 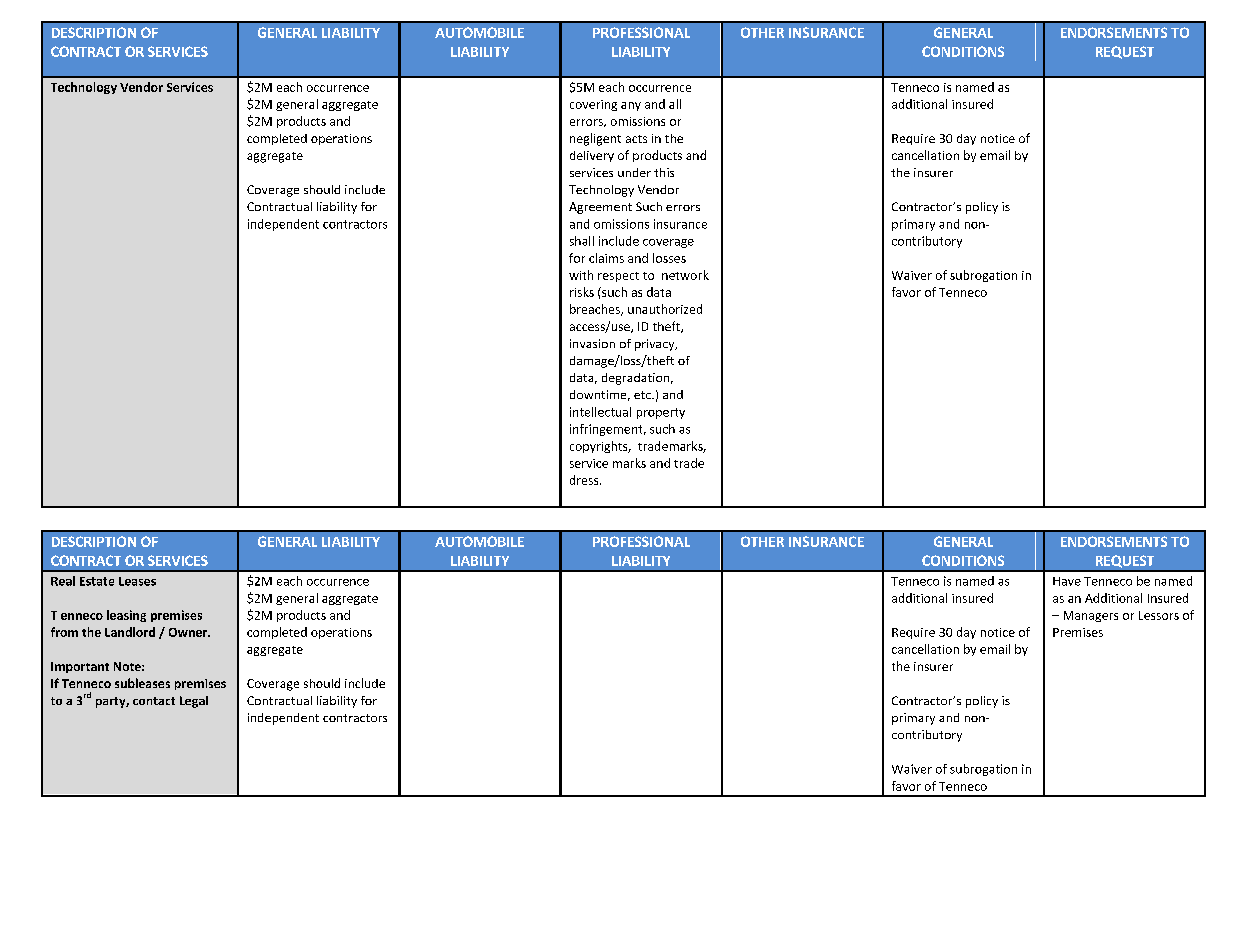 What do you see at coordinates (643, 395) in the document?
I see `etc` at bounding box center [643, 395].
